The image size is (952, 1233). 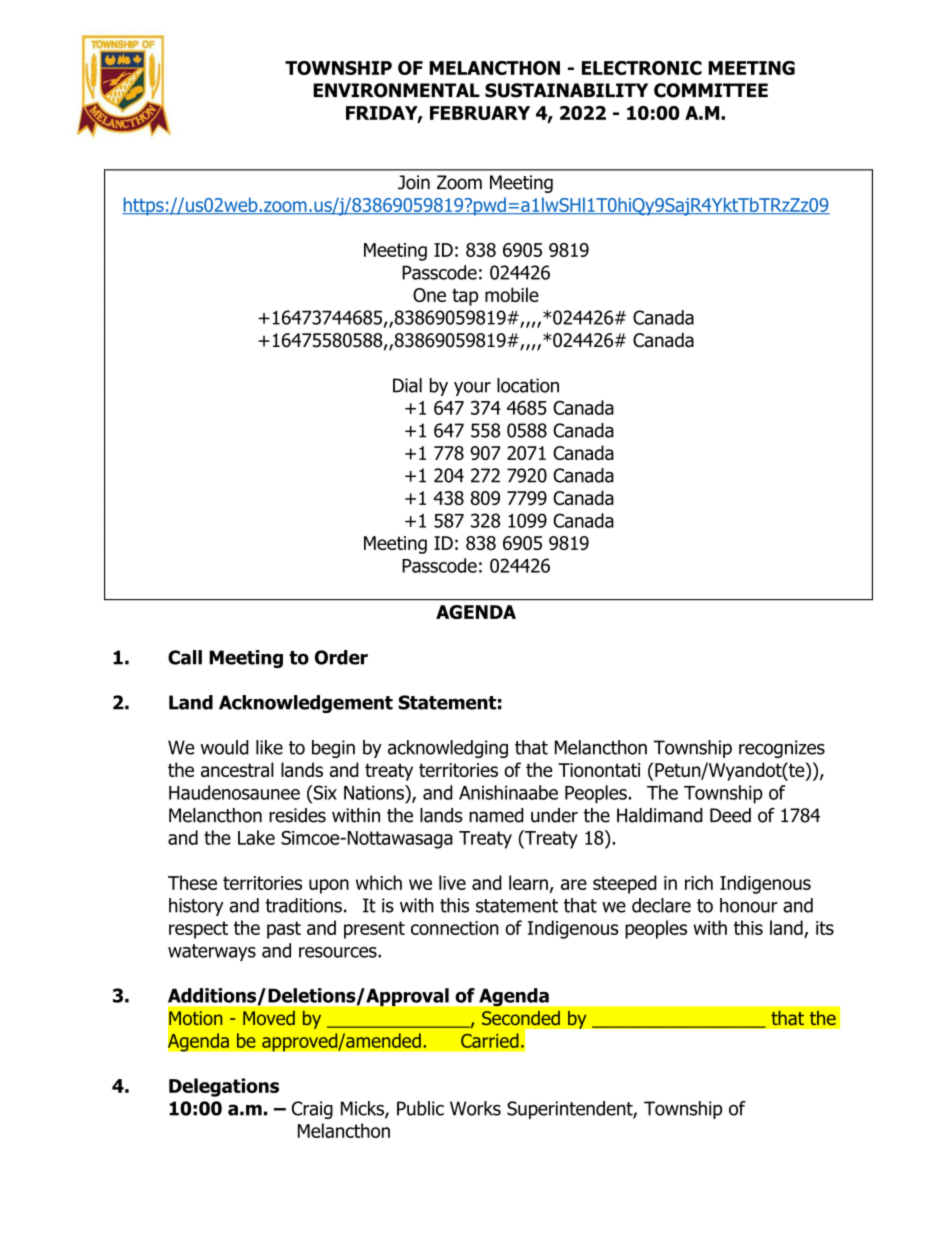 I want to click on recognizes, so click(x=782, y=749).
